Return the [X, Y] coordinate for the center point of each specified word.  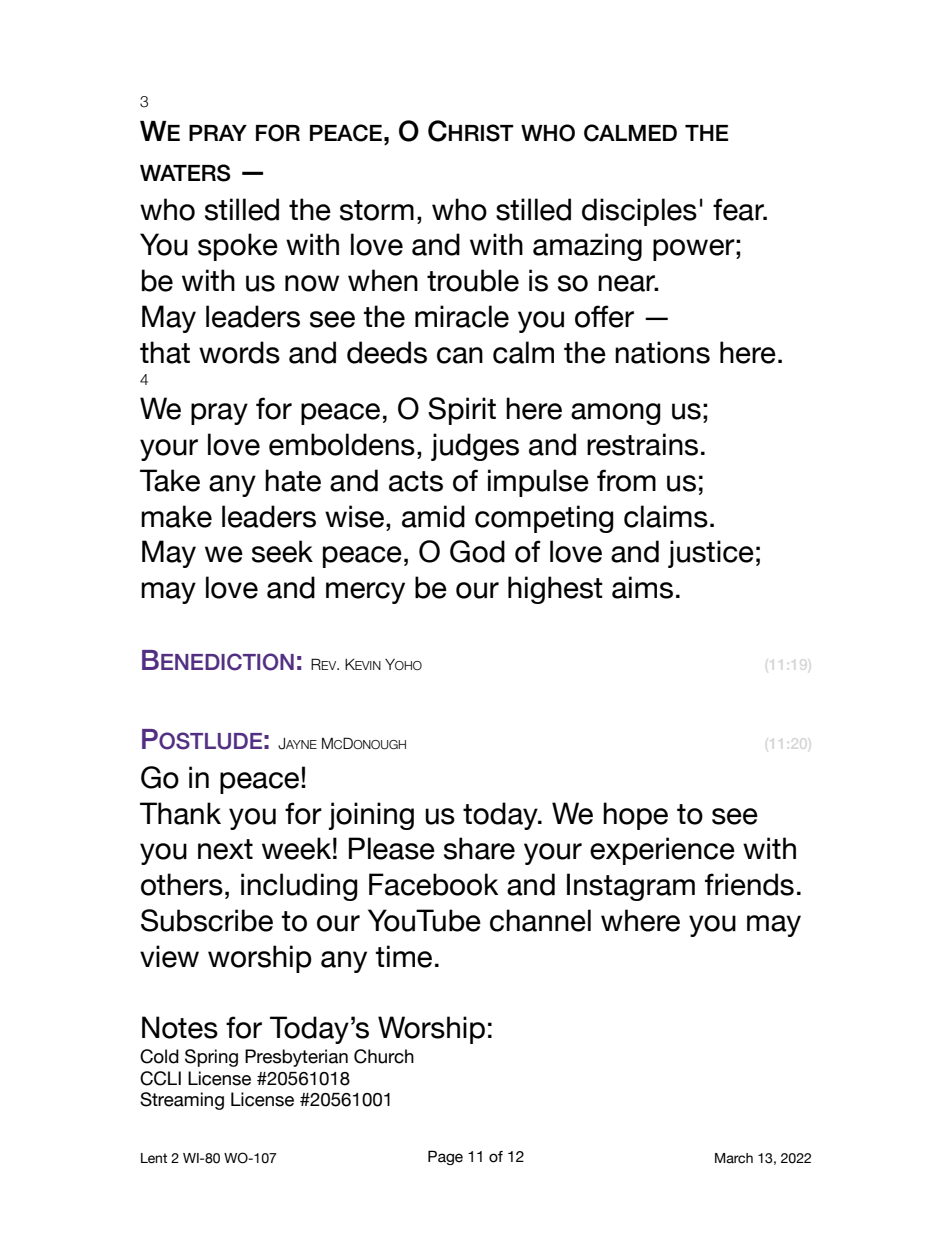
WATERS [185, 173]
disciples [639, 212]
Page [445, 1157]
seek [282, 551]
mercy [365, 593]
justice [711, 554]
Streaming [182, 1101]
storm [377, 210]
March [734, 1158]
